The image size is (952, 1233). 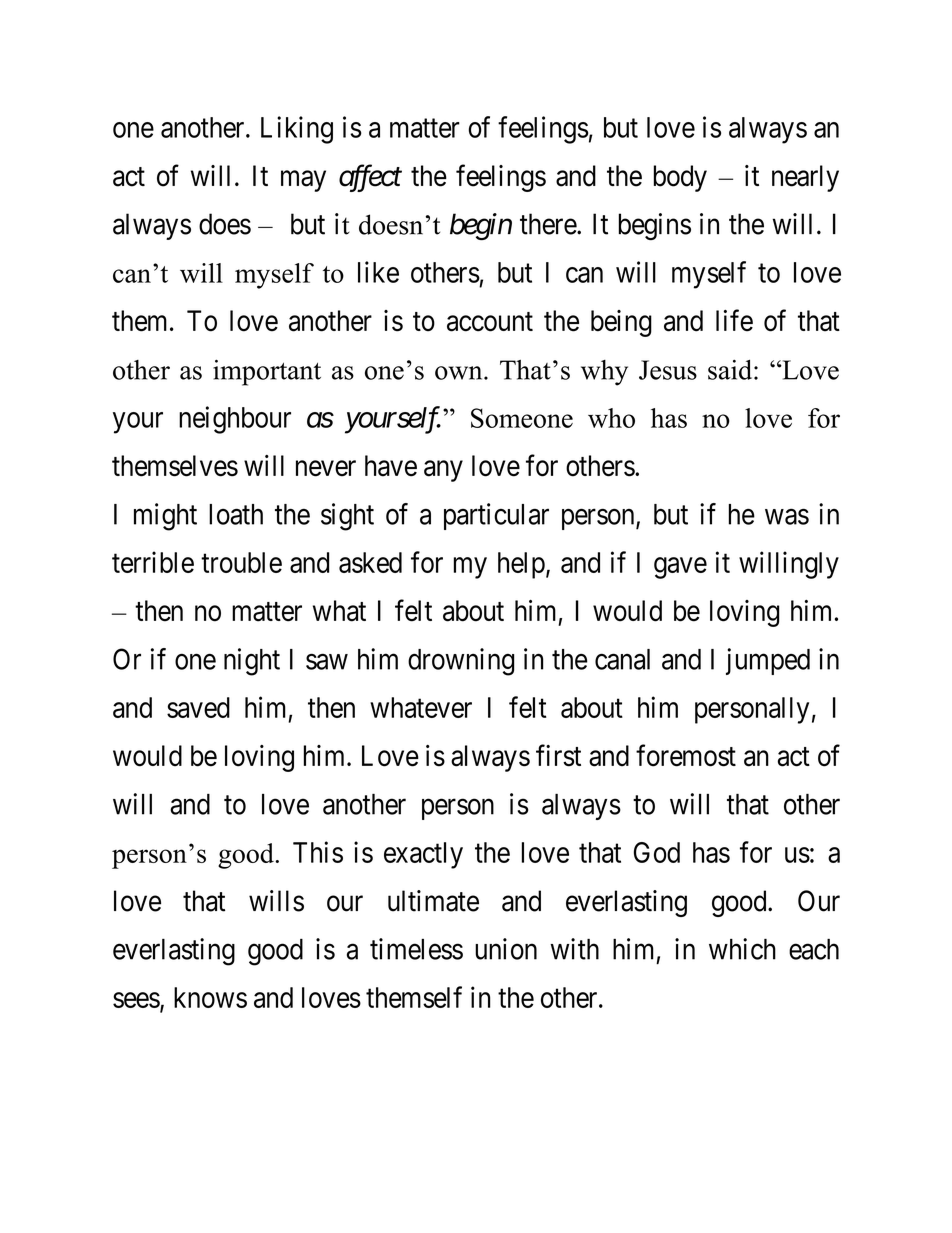 What do you see at coordinates (252, 662) in the document?
I see `night` at bounding box center [252, 662].
